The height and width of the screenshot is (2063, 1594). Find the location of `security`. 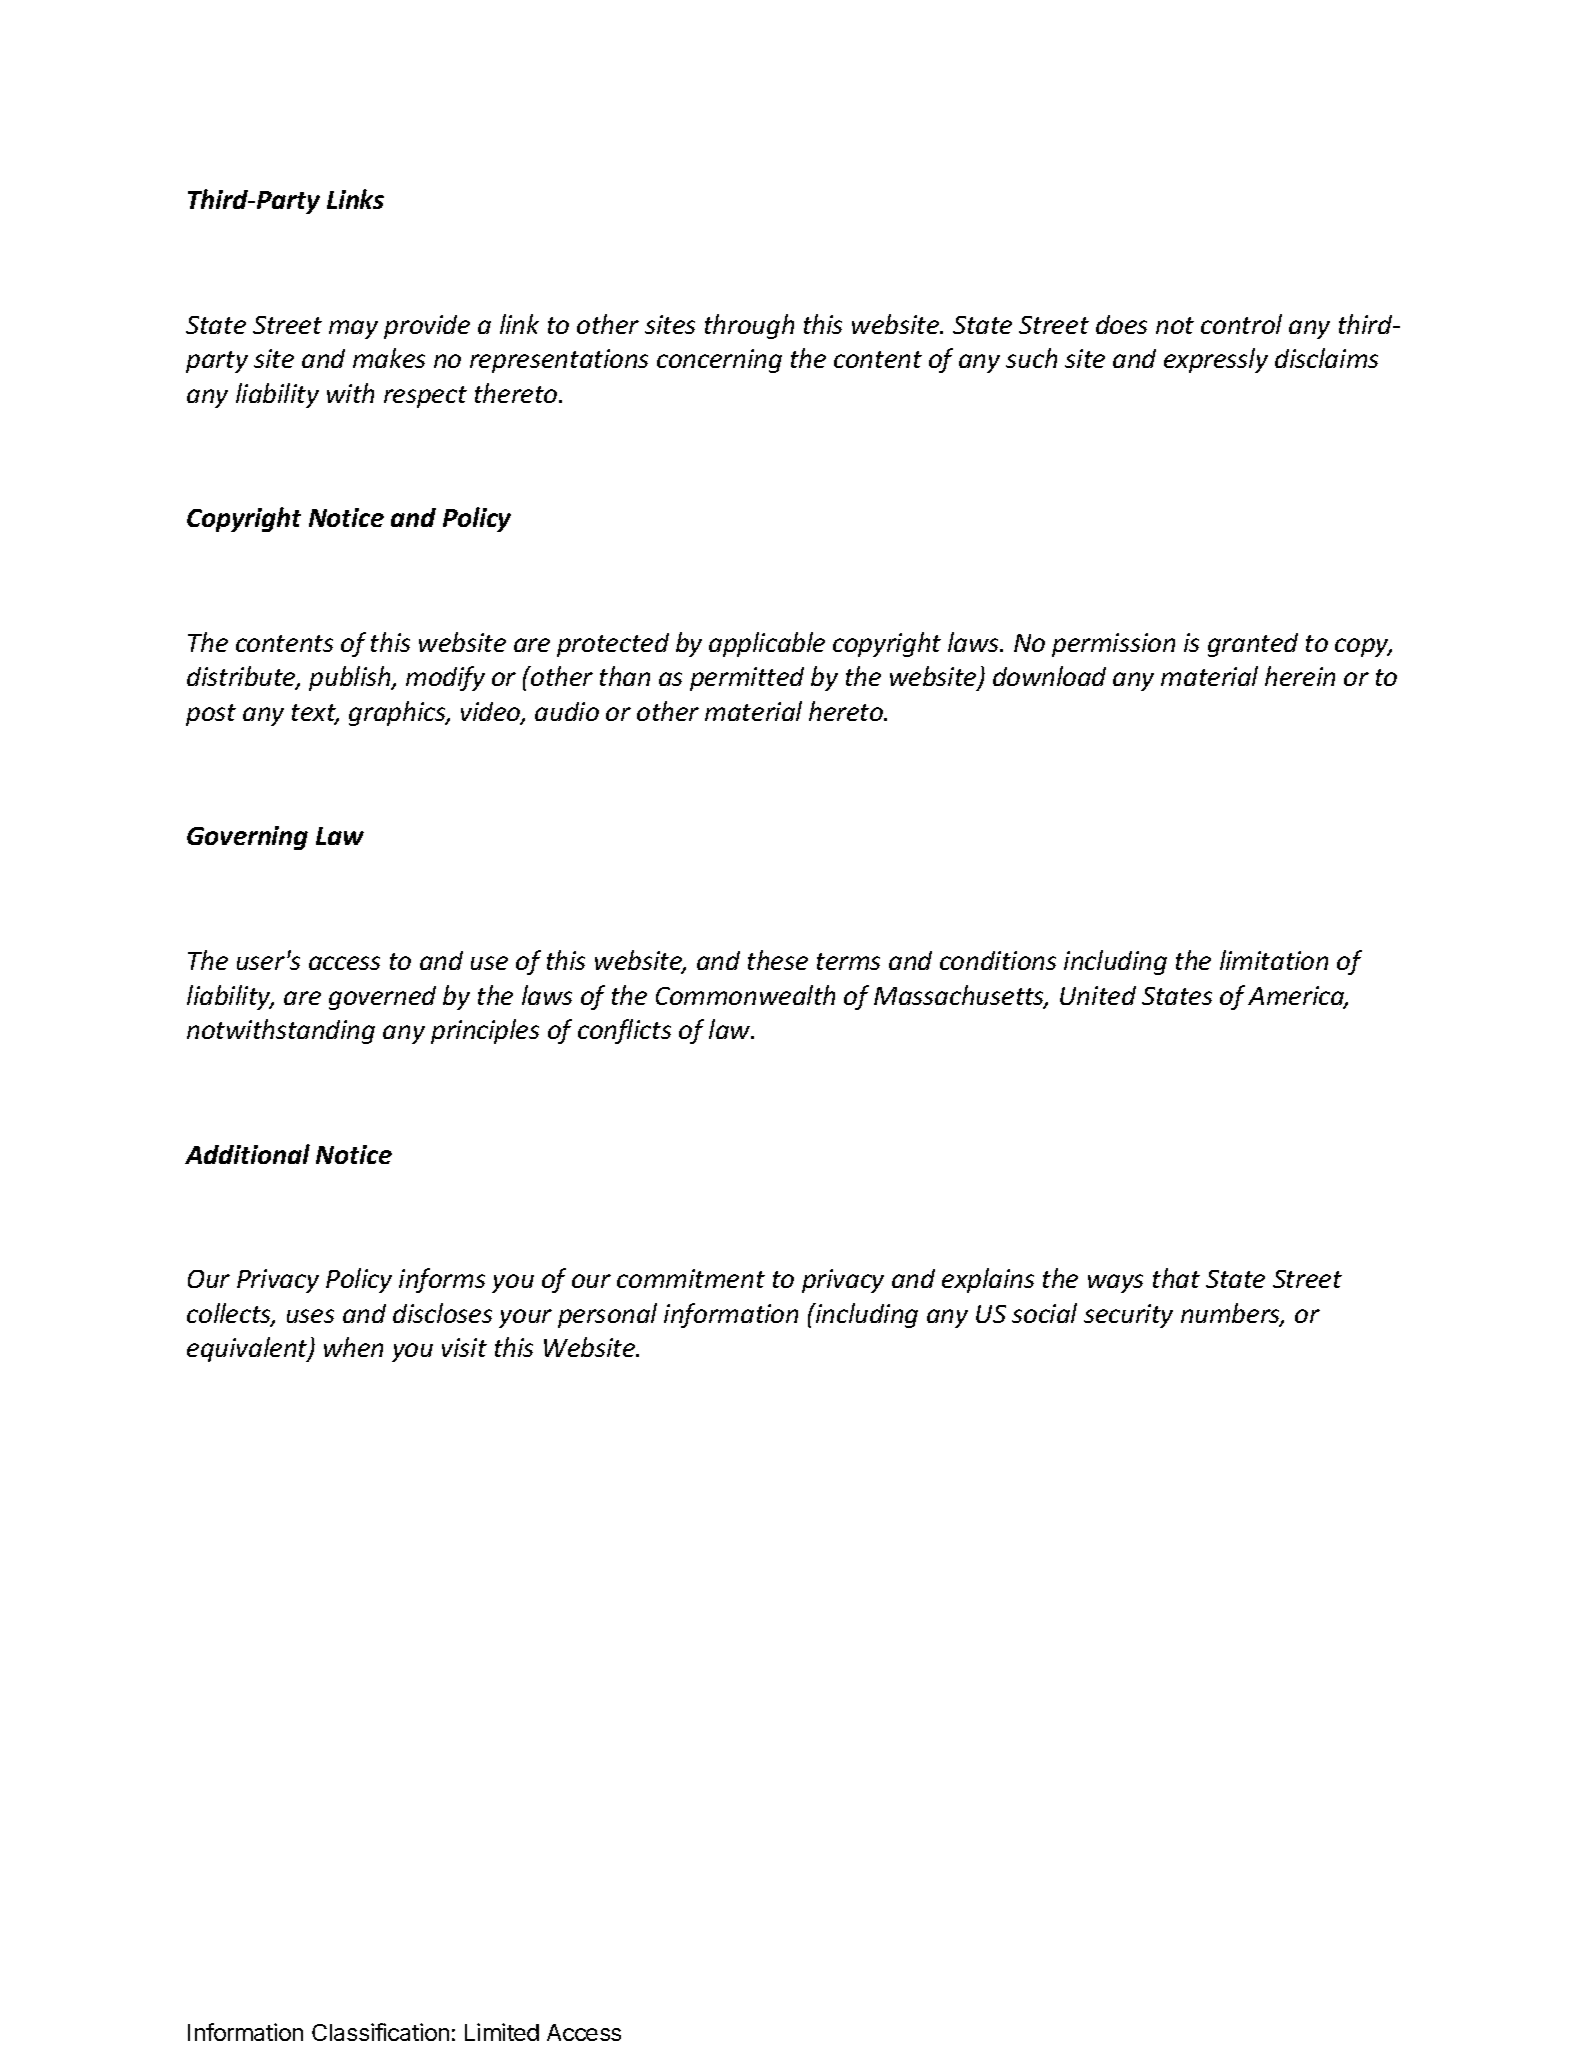

security is located at coordinates (1128, 1316).
